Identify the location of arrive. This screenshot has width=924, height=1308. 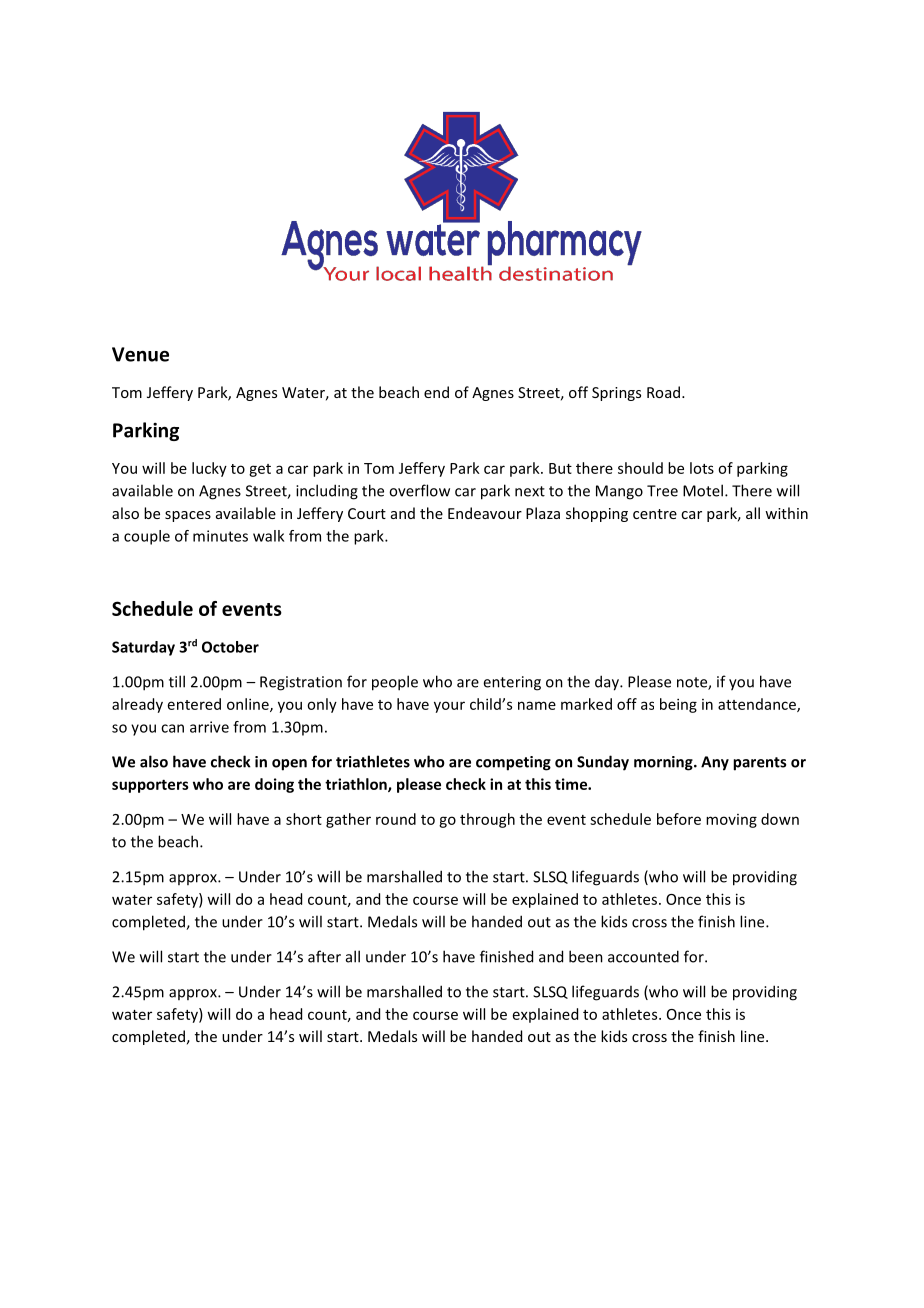
(209, 727).
